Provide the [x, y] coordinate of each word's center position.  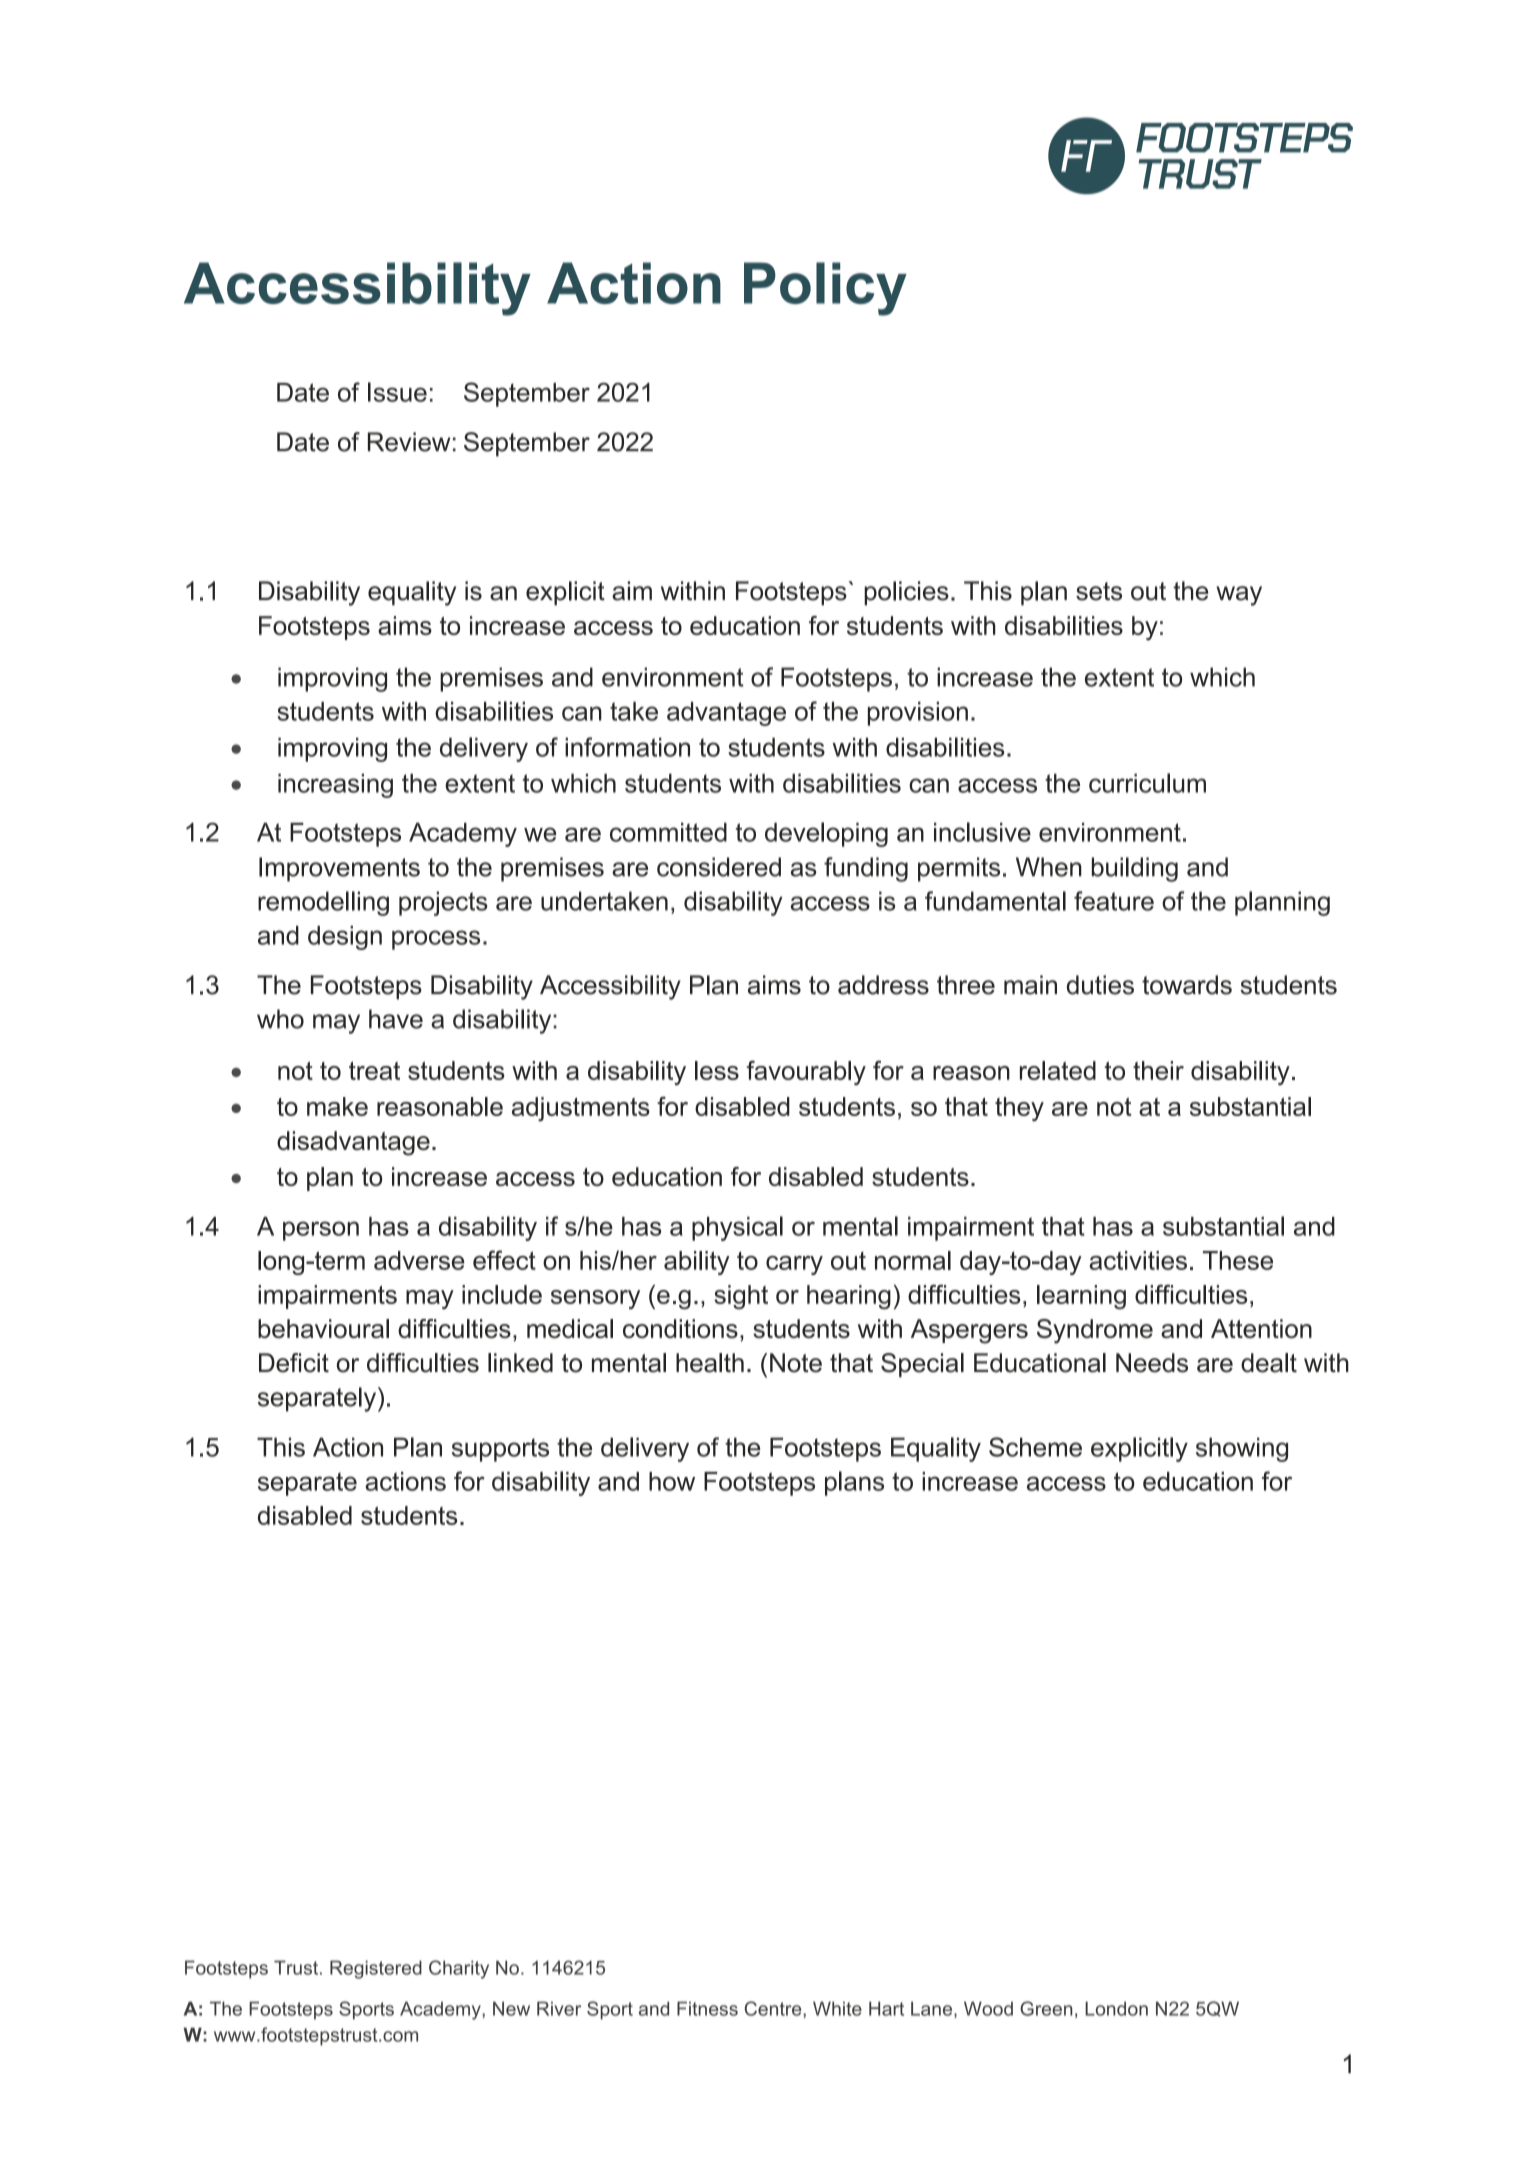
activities [1138, 1260]
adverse [419, 1260]
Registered [376, 1969]
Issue [397, 392]
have [396, 1019]
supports [500, 1450]
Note [796, 1363]
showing [1242, 1449]
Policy [825, 289]
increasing [335, 786]
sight [741, 1297]
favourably [806, 1072]
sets [1099, 591]
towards [1187, 985]
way [1239, 596]
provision [918, 714]
